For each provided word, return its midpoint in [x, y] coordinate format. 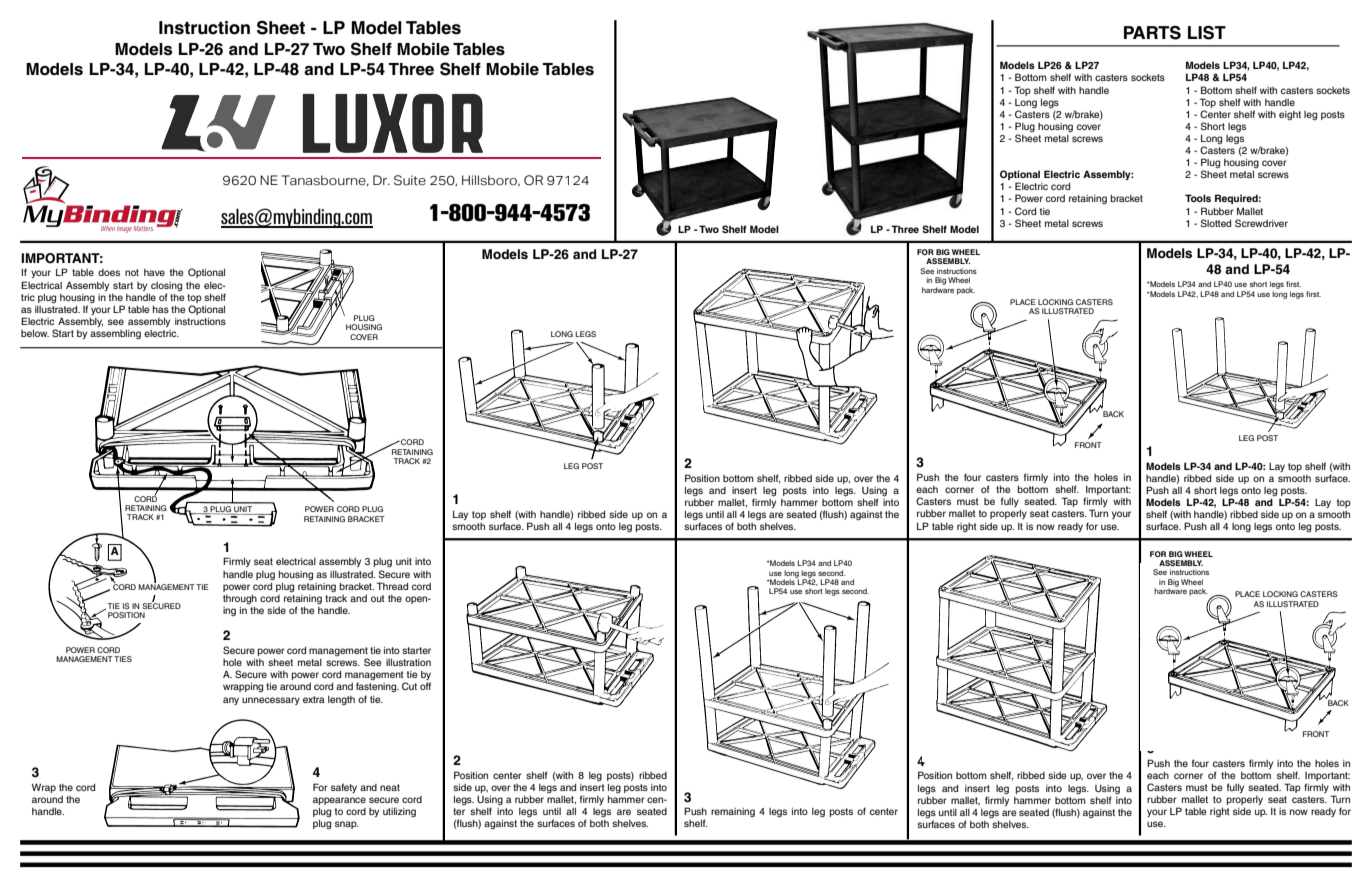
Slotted [1216, 223]
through [240, 599]
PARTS [1152, 32]
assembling [115, 334]
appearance [339, 801]
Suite [410, 180]
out [378, 598]
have [154, 272]
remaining [733, 812]
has [161, 309]
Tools [1198, 198]
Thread [392, 586]
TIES [123, 659]
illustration [408, 662]
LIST [1207, 32]
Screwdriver [1261, 223]
